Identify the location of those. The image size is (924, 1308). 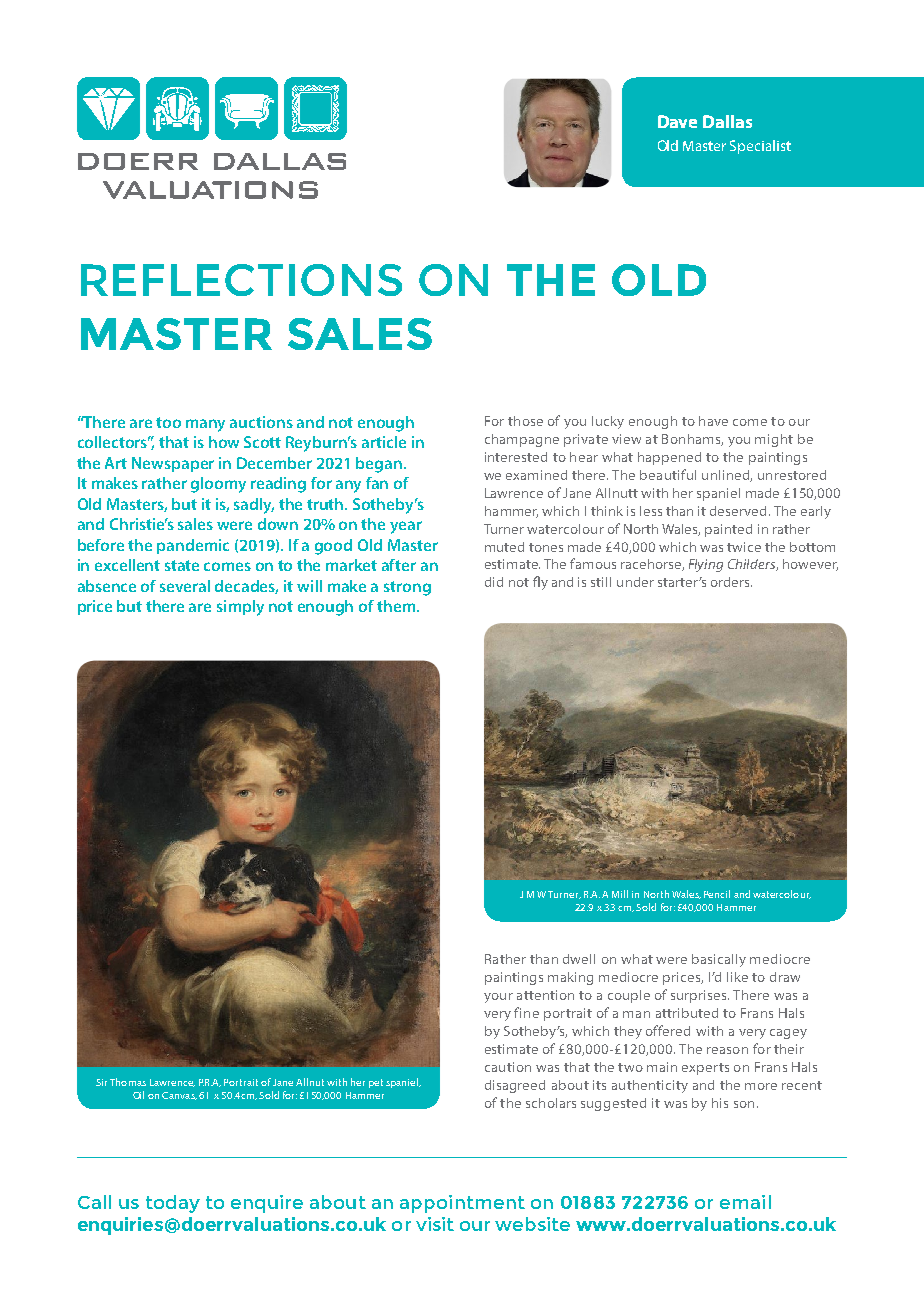
(525, 421).
